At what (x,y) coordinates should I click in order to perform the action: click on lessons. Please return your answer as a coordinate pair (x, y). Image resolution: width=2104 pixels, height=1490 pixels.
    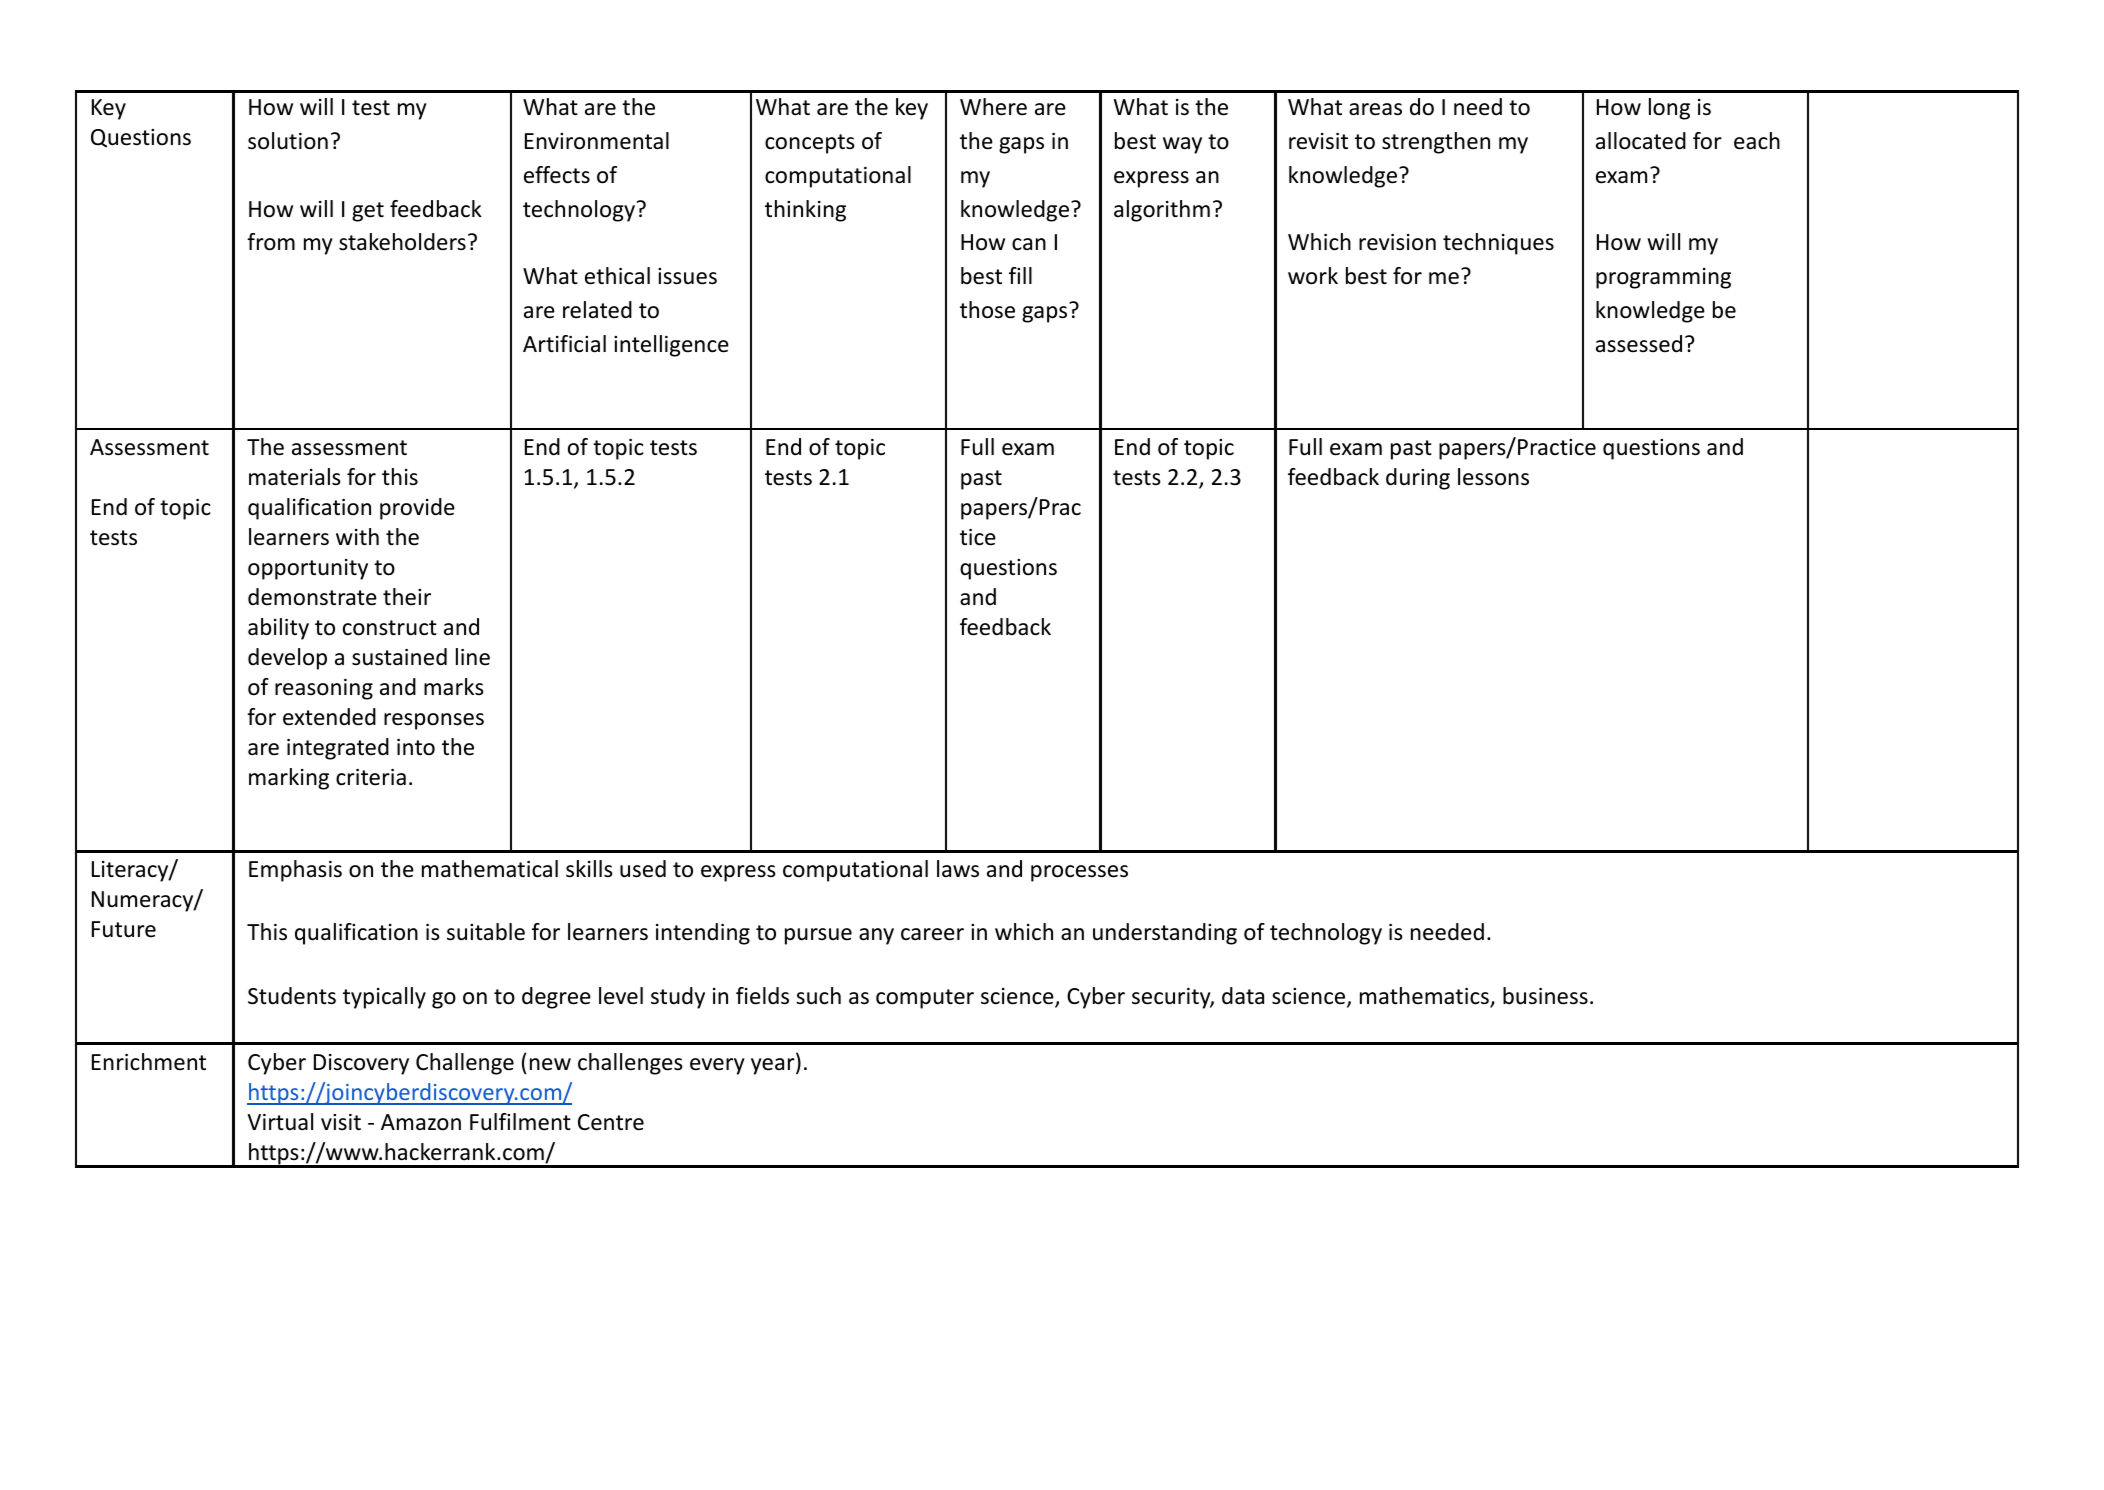
    Looking at the image, I should click on (1493, 477).
